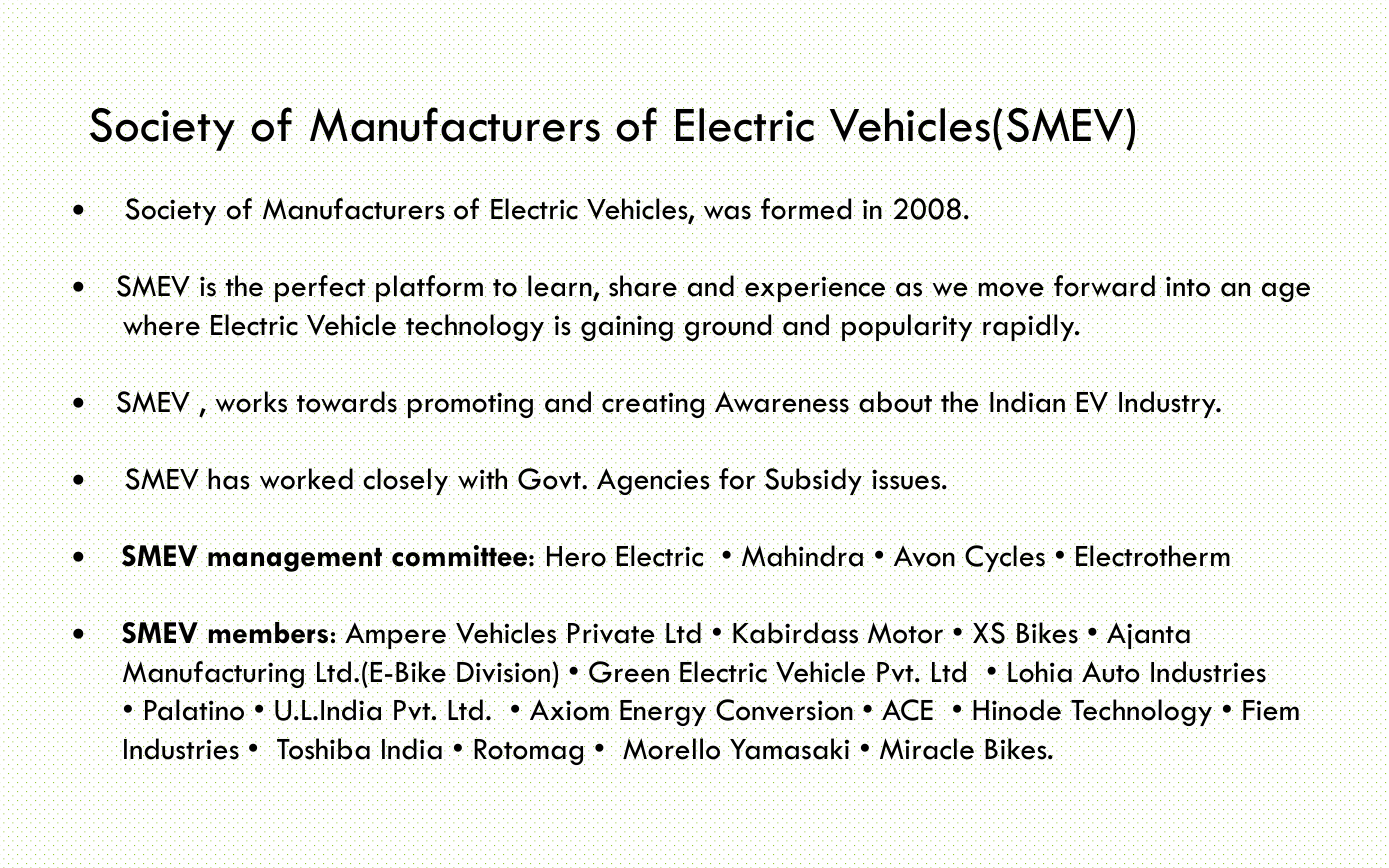 Image resolution: width=1389 pixels, height=868 pixels. I want to click on forward, so click(1104, 285).
